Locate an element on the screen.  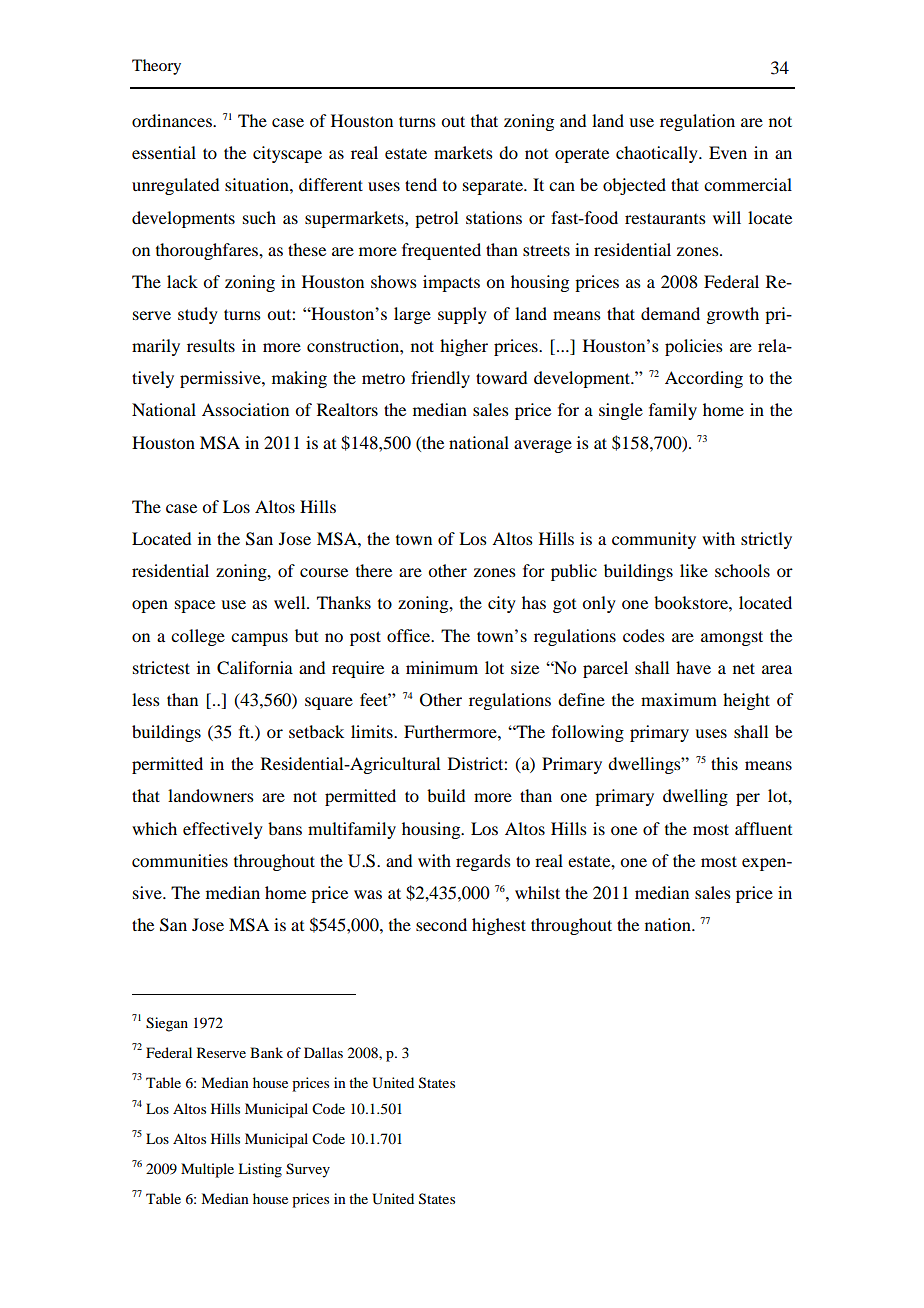
Survey is located at coordinates (308, 1170).
